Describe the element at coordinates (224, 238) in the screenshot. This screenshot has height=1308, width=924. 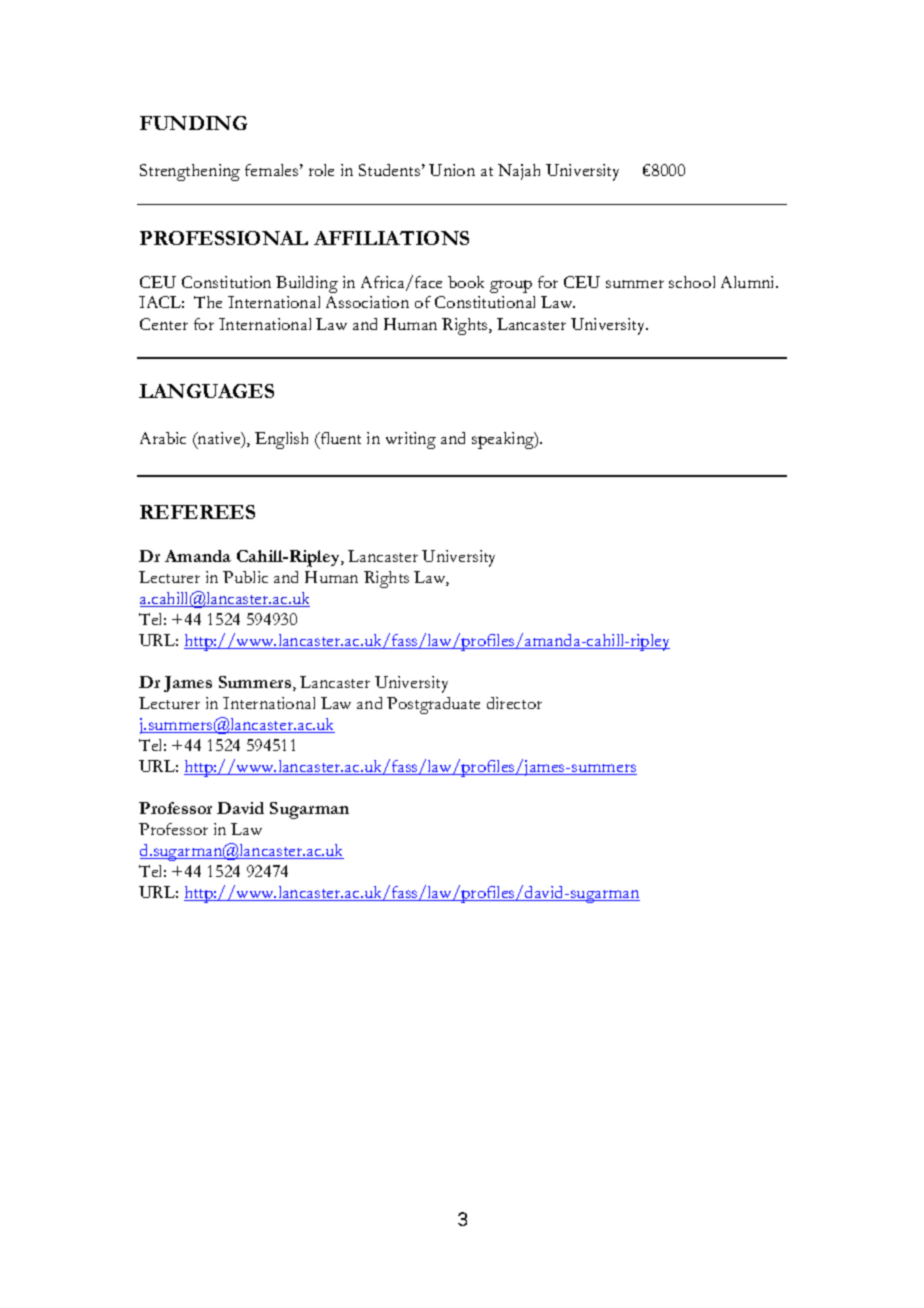
I see `PROFESSIONAL` at that location.
